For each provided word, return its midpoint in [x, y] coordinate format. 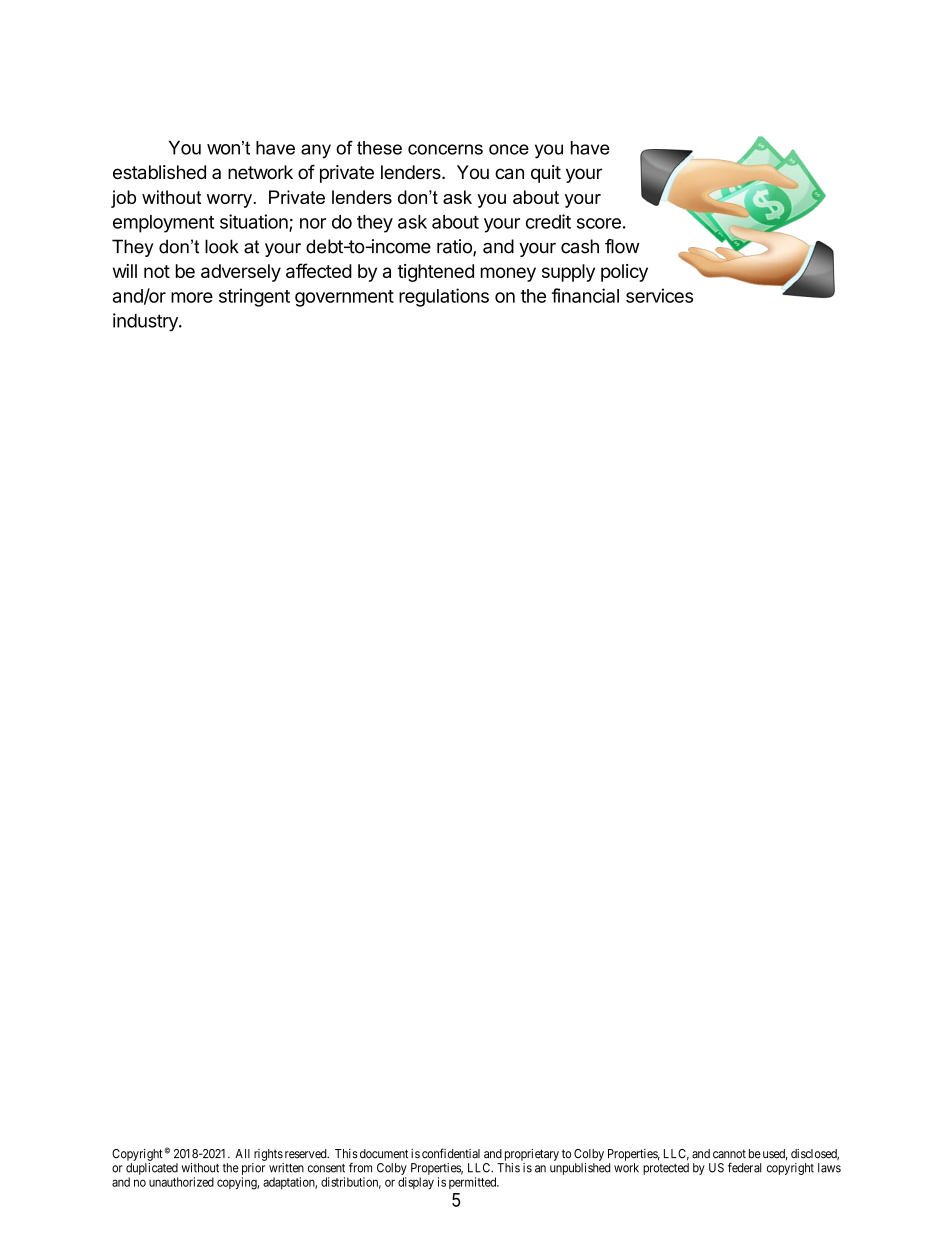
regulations [444, 297]
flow [622, 246]
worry [229, 201]
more [192, 297]
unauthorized [181, 1182]
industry [146, 322]
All [242, 1153]
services [659, 295]
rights [268, 1155]
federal [745, 1167]
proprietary [532, 1155]
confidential [451, 1153]
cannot [729, 1154]
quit [546, 174]
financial [585, 295]
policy [624, 273]
